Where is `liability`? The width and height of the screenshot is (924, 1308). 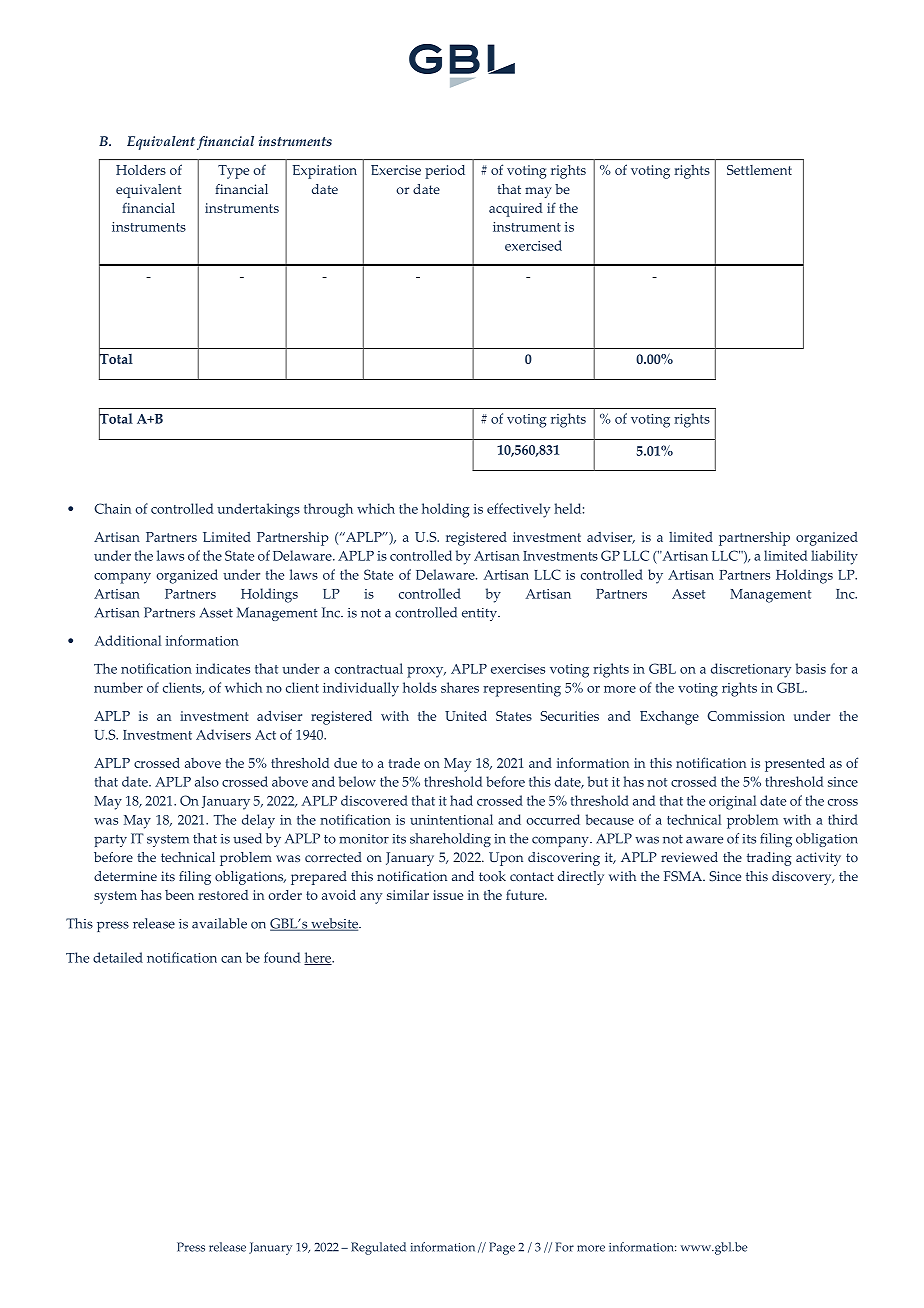 liability is located at coordinates (834, 557).
